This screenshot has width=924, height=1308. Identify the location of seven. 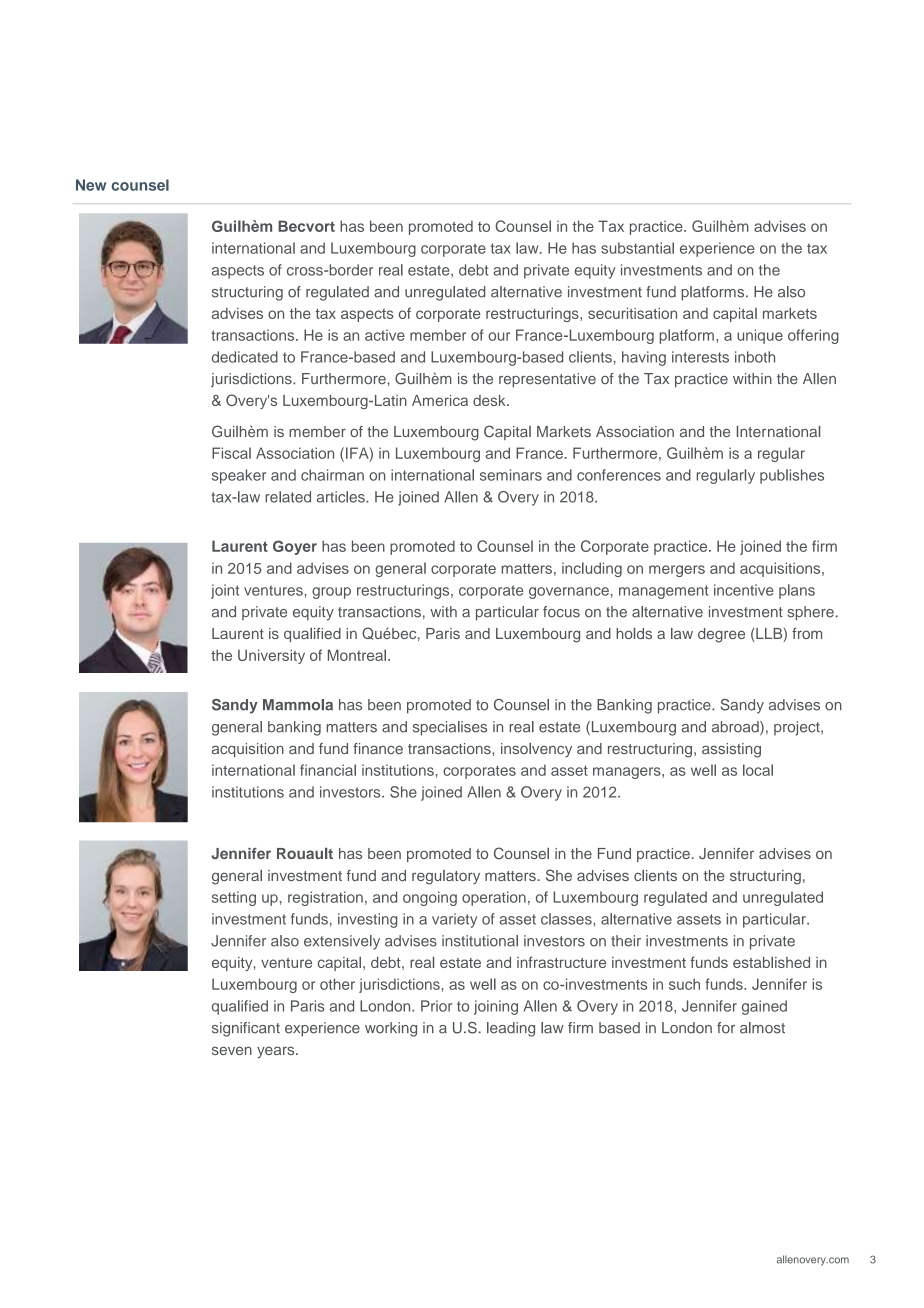
(232, 1050).
